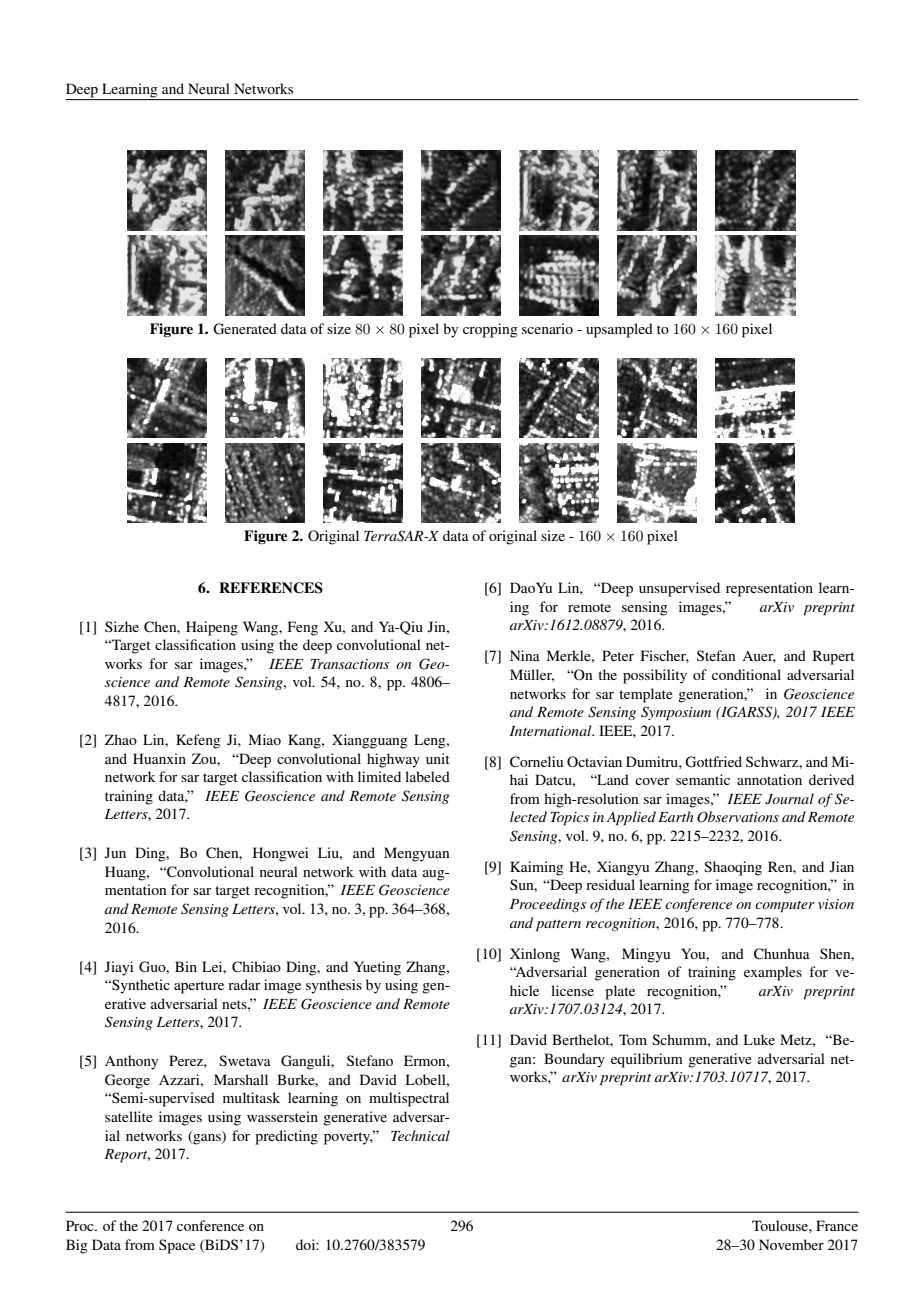 The width and height of the screenshot is (924, 1308). What do you see at coordinates (490, 330) in the screenshot?
I see `cropping` at bounding box center [490, 330].
